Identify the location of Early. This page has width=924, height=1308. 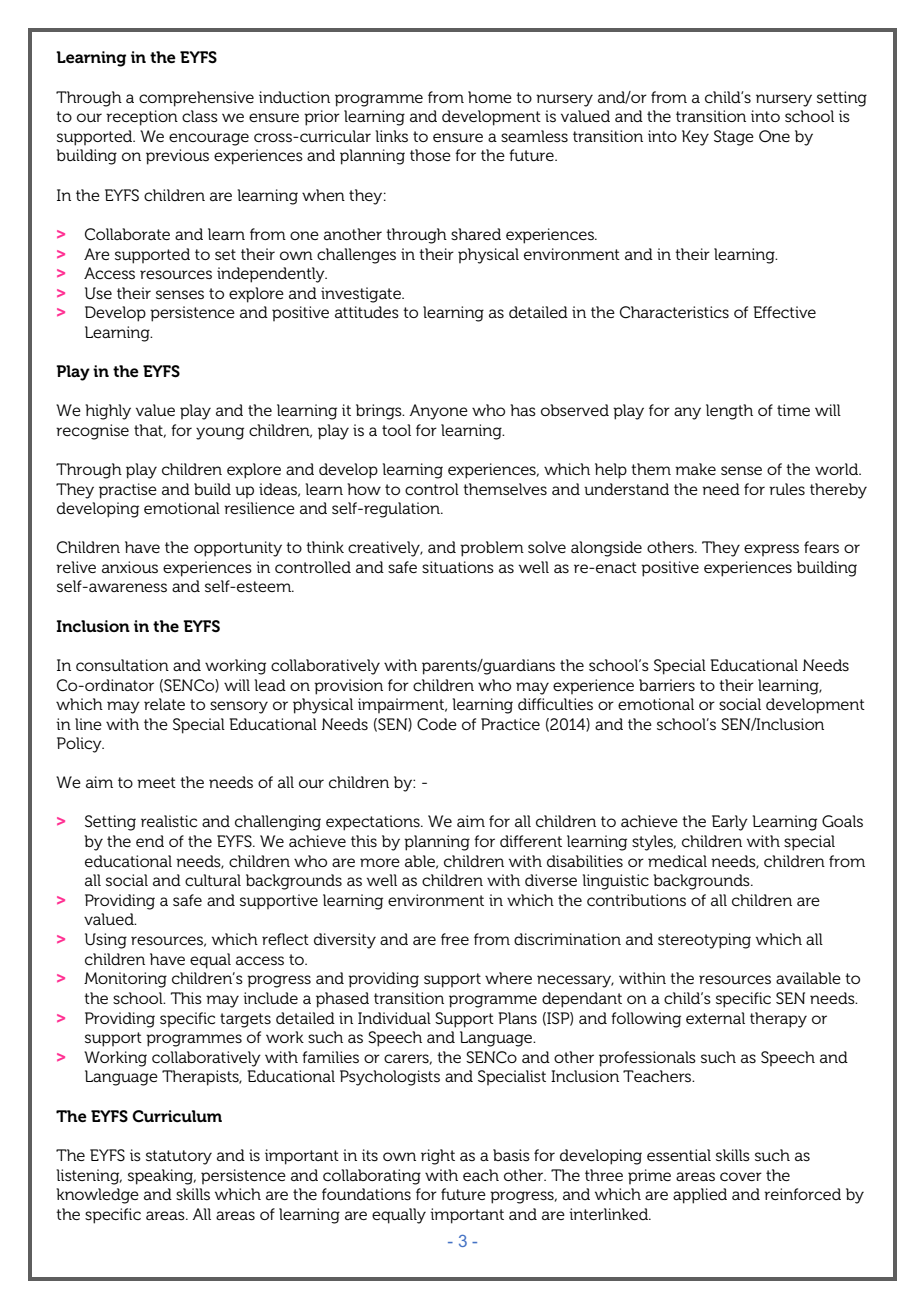
(730, 823).
